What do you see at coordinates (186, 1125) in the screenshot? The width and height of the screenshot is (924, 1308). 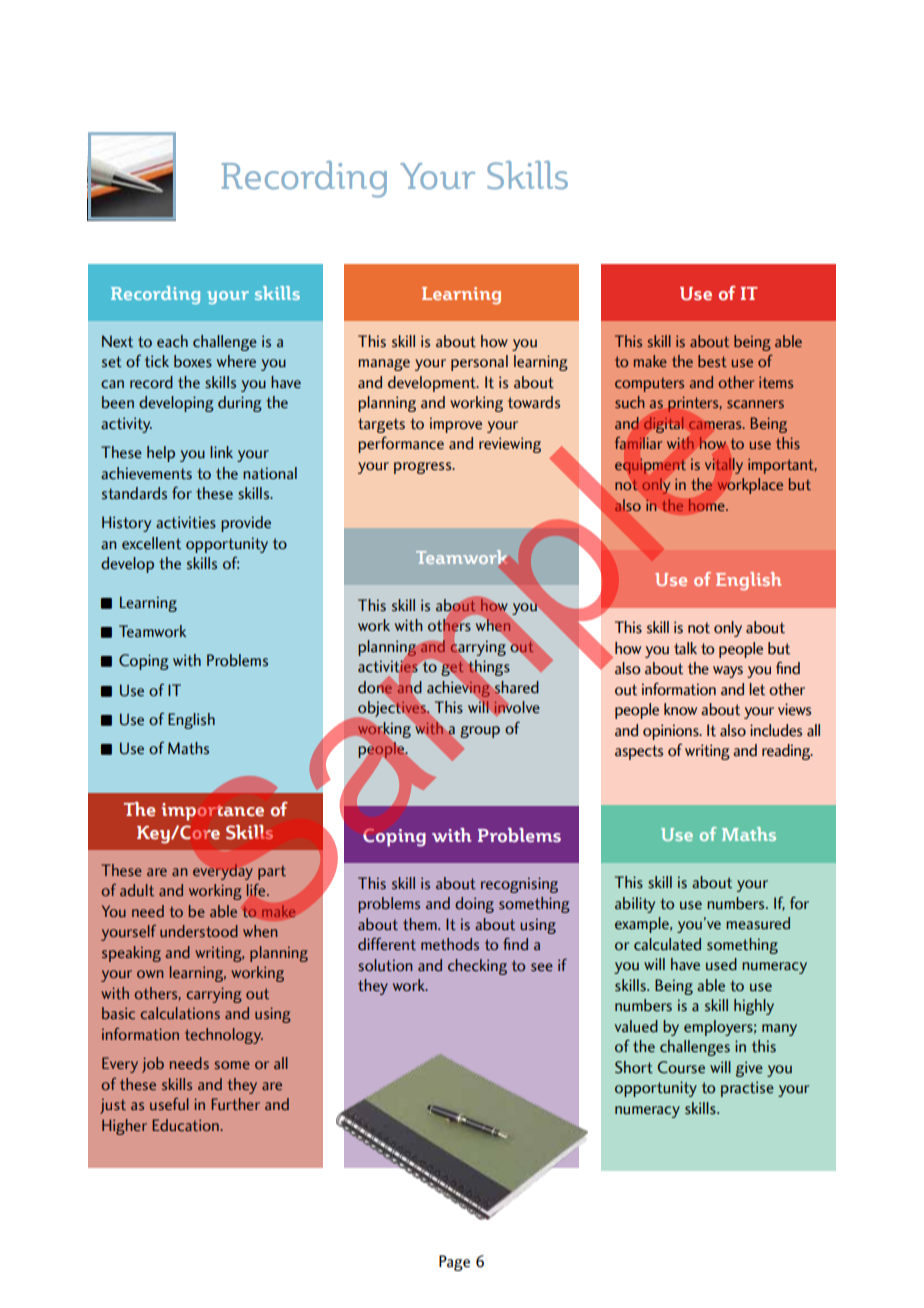 I see `Education` at bounding box center [186, 1125].
